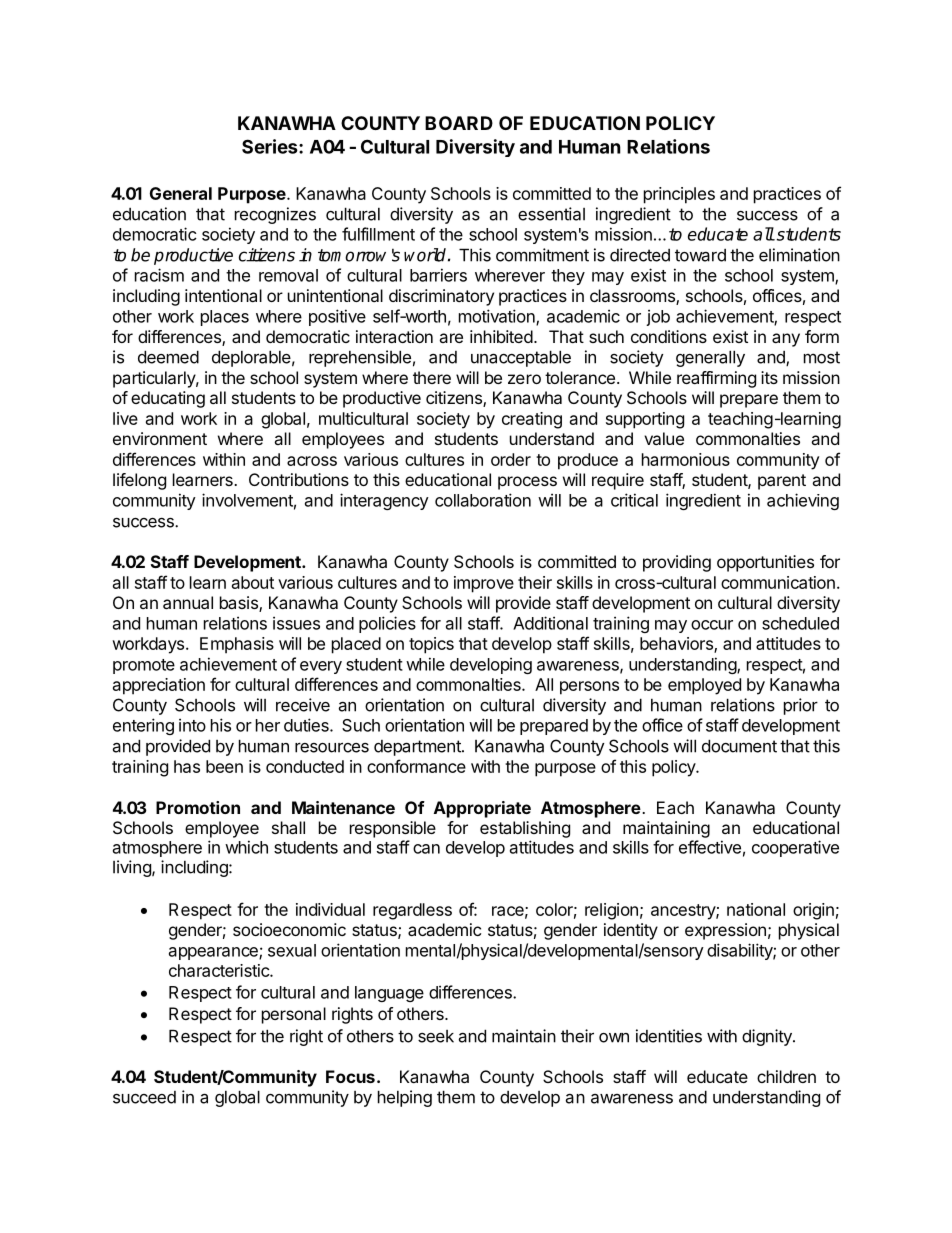 This screenshot has width=952, height=1233. Describe the element at coordinates (716, 379) in the screenshot. I see `reaffirming` at that location.
